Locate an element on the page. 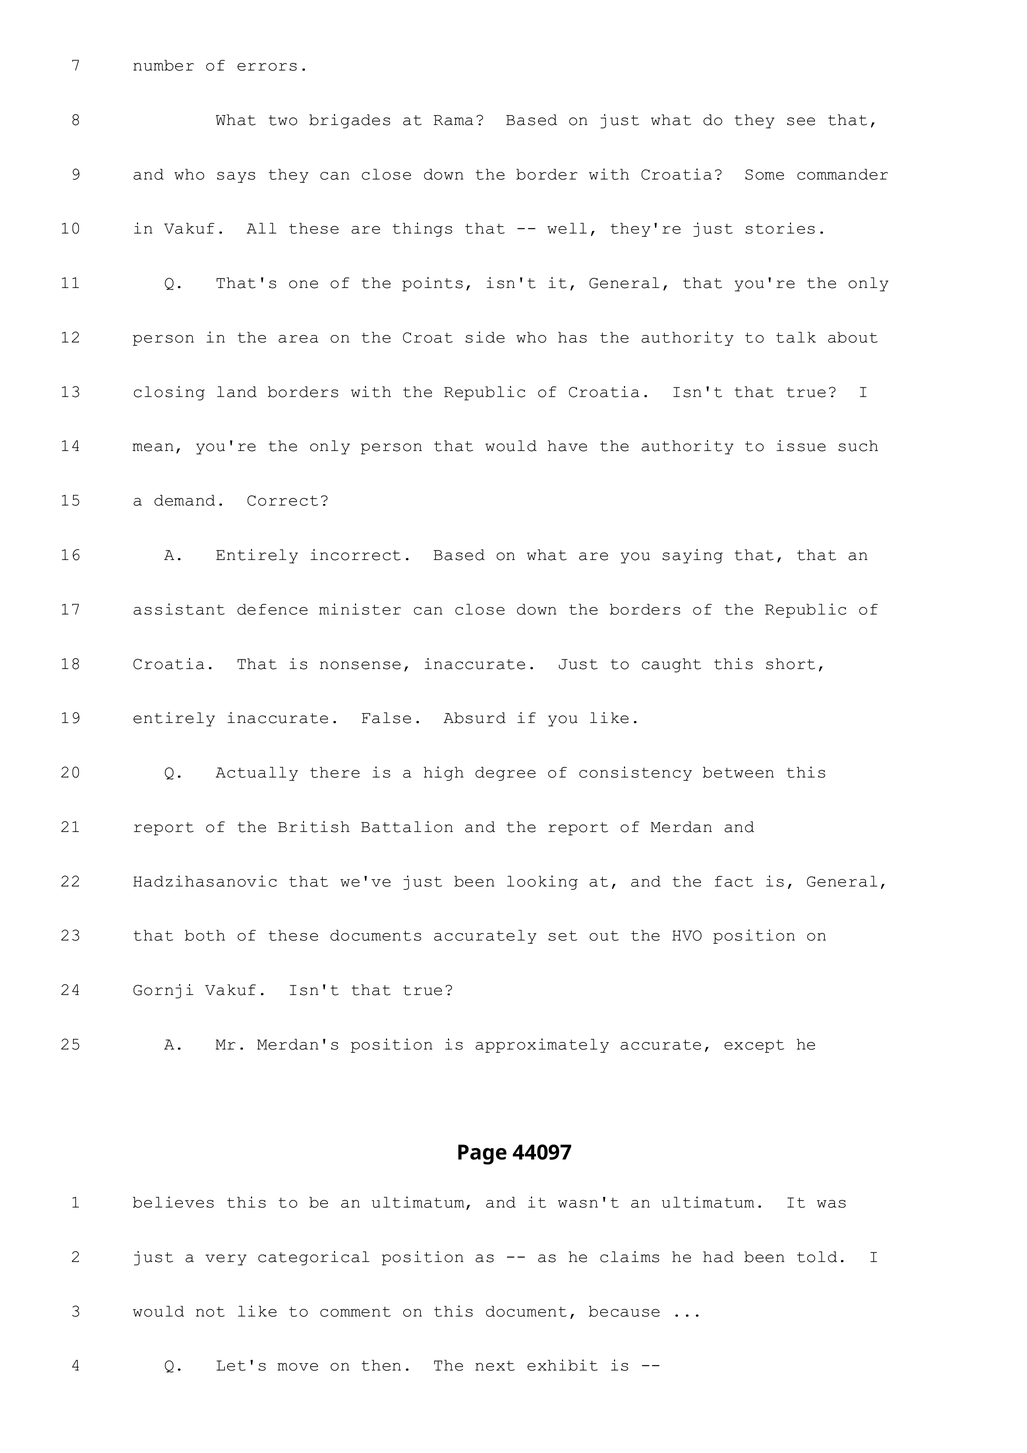  two is located at coordinates (283, 120).
